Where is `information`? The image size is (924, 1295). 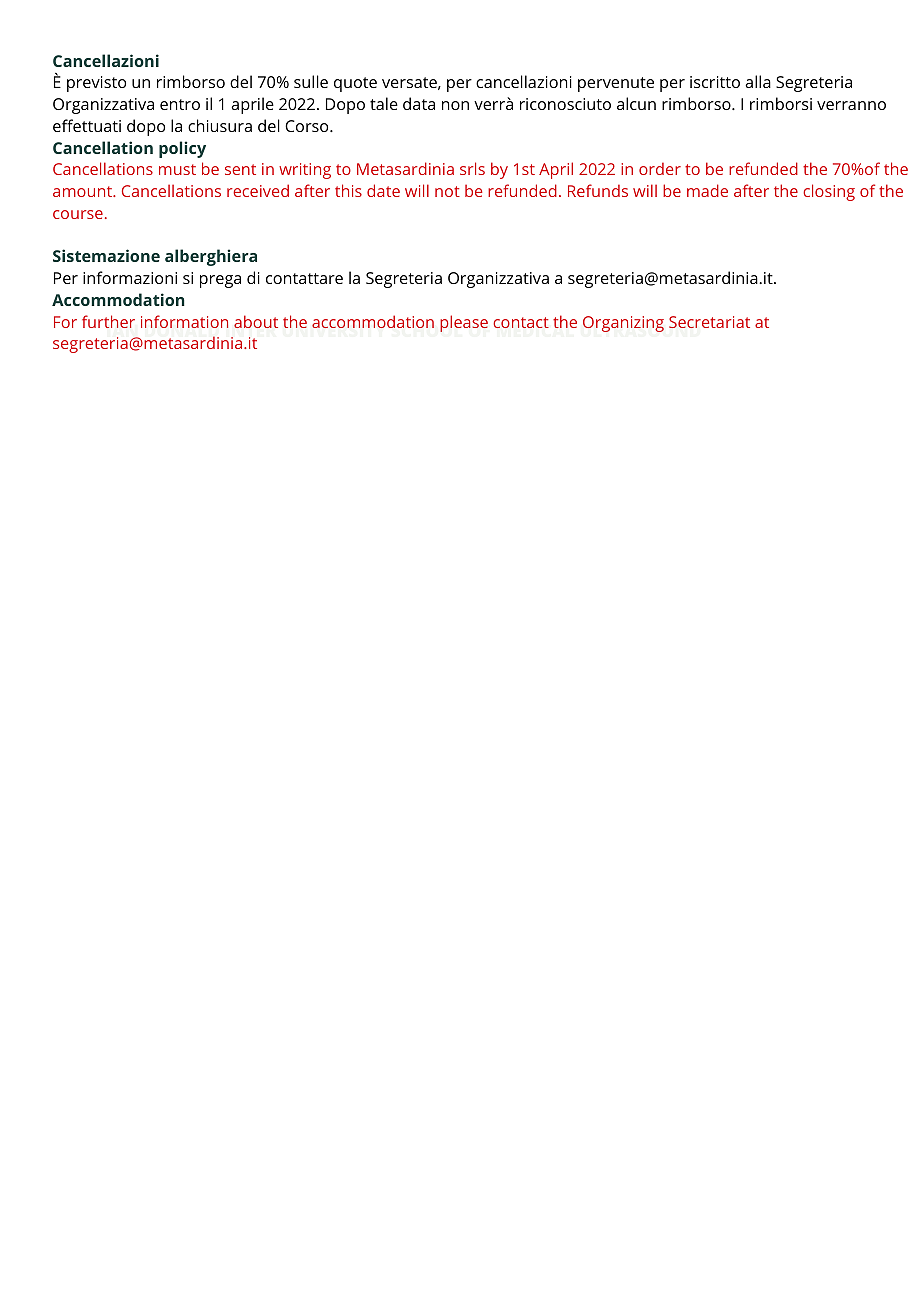
information is located at coordinates (184, 321).
